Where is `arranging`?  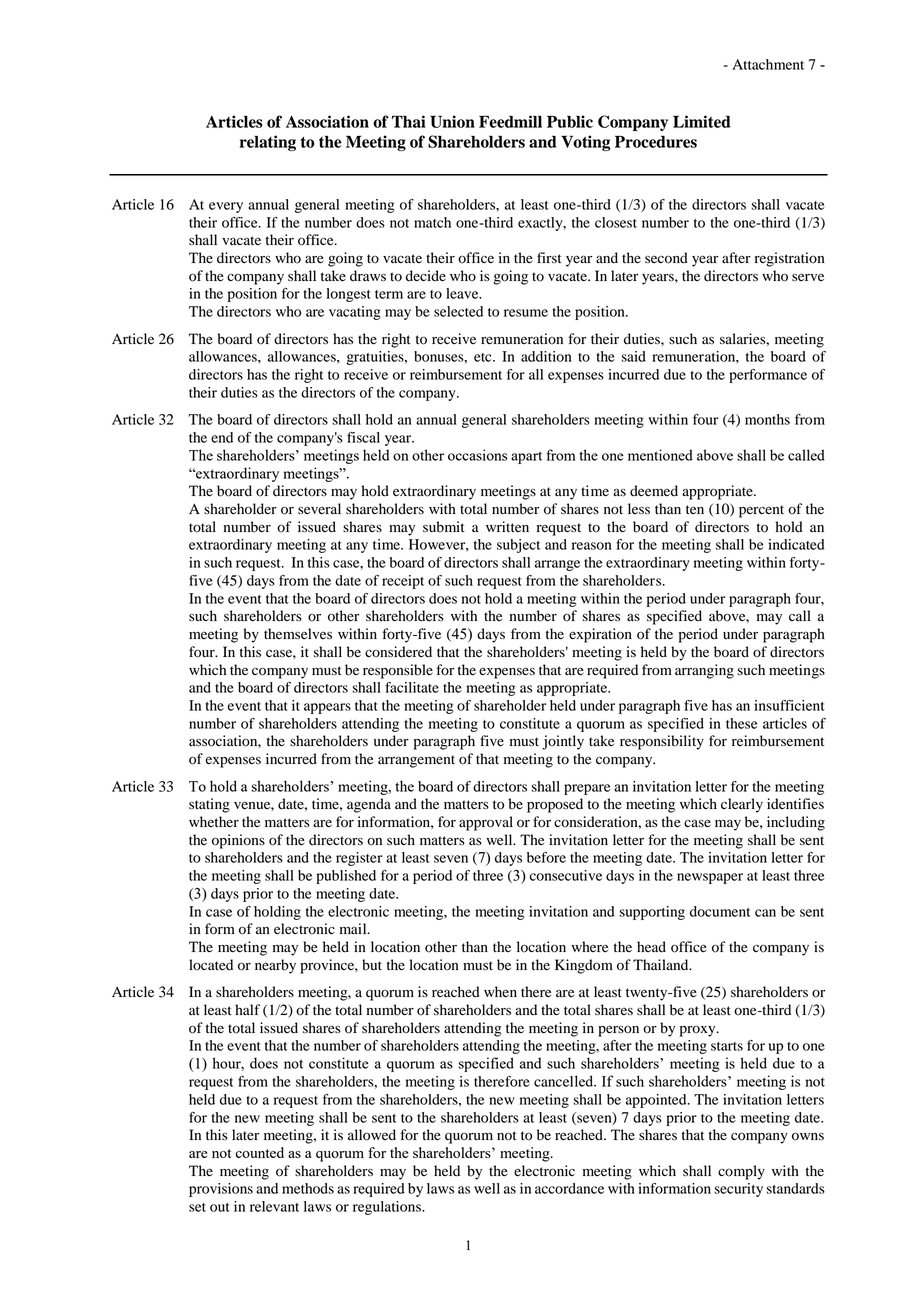 arranging is located at coordinates (704, 671).
